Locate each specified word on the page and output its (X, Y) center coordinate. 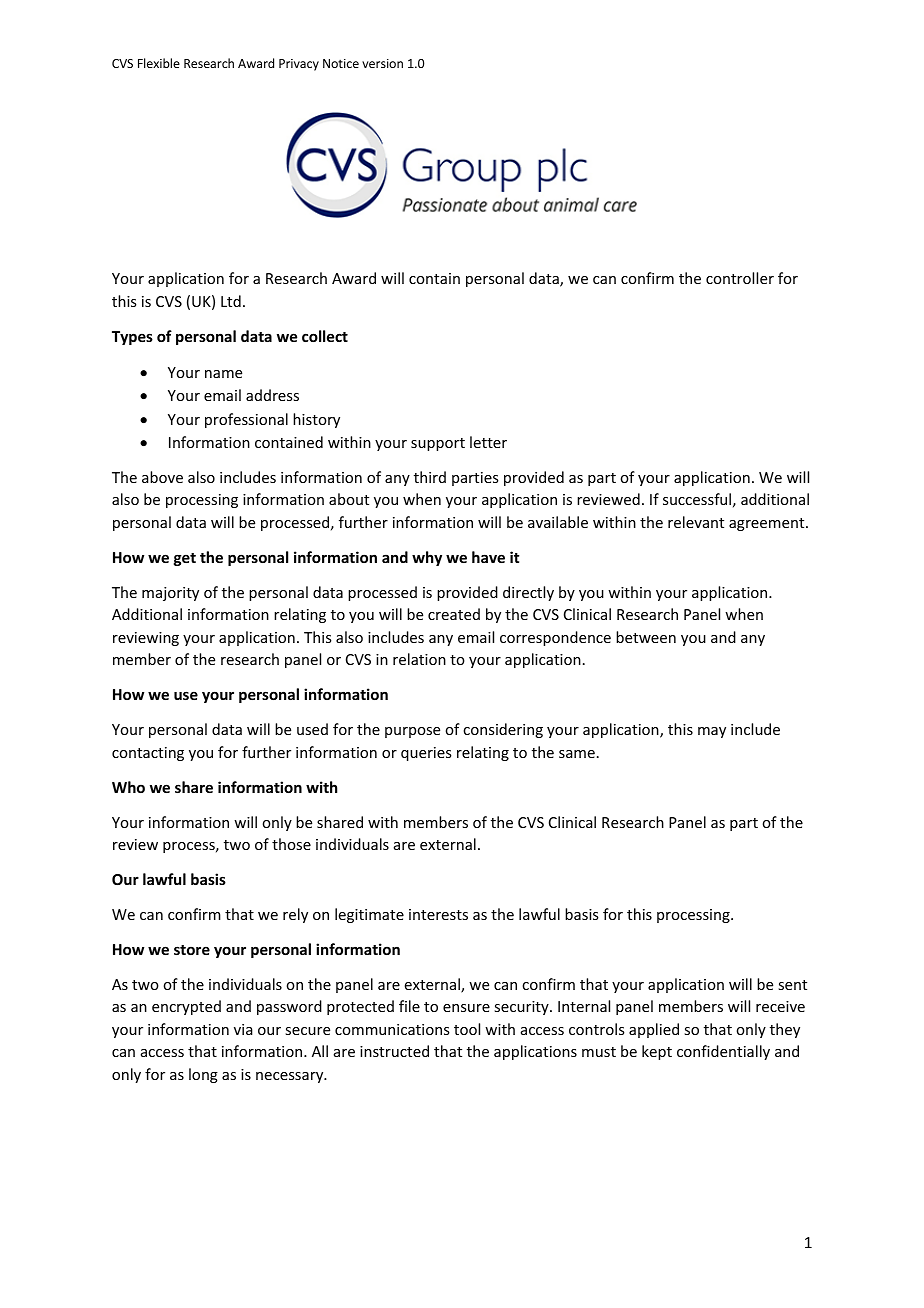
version (382, 63)
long (203, 1075)
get (185, 559)
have (488, 557)
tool (467, 1029)
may (712, 732)
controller (740, 278)
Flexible (159, 63)
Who (128, 787)
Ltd (231, 301)
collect (325, 336)
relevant (696, 522)
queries (426, 754)
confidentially (723, 1052)
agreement (768, 524)
